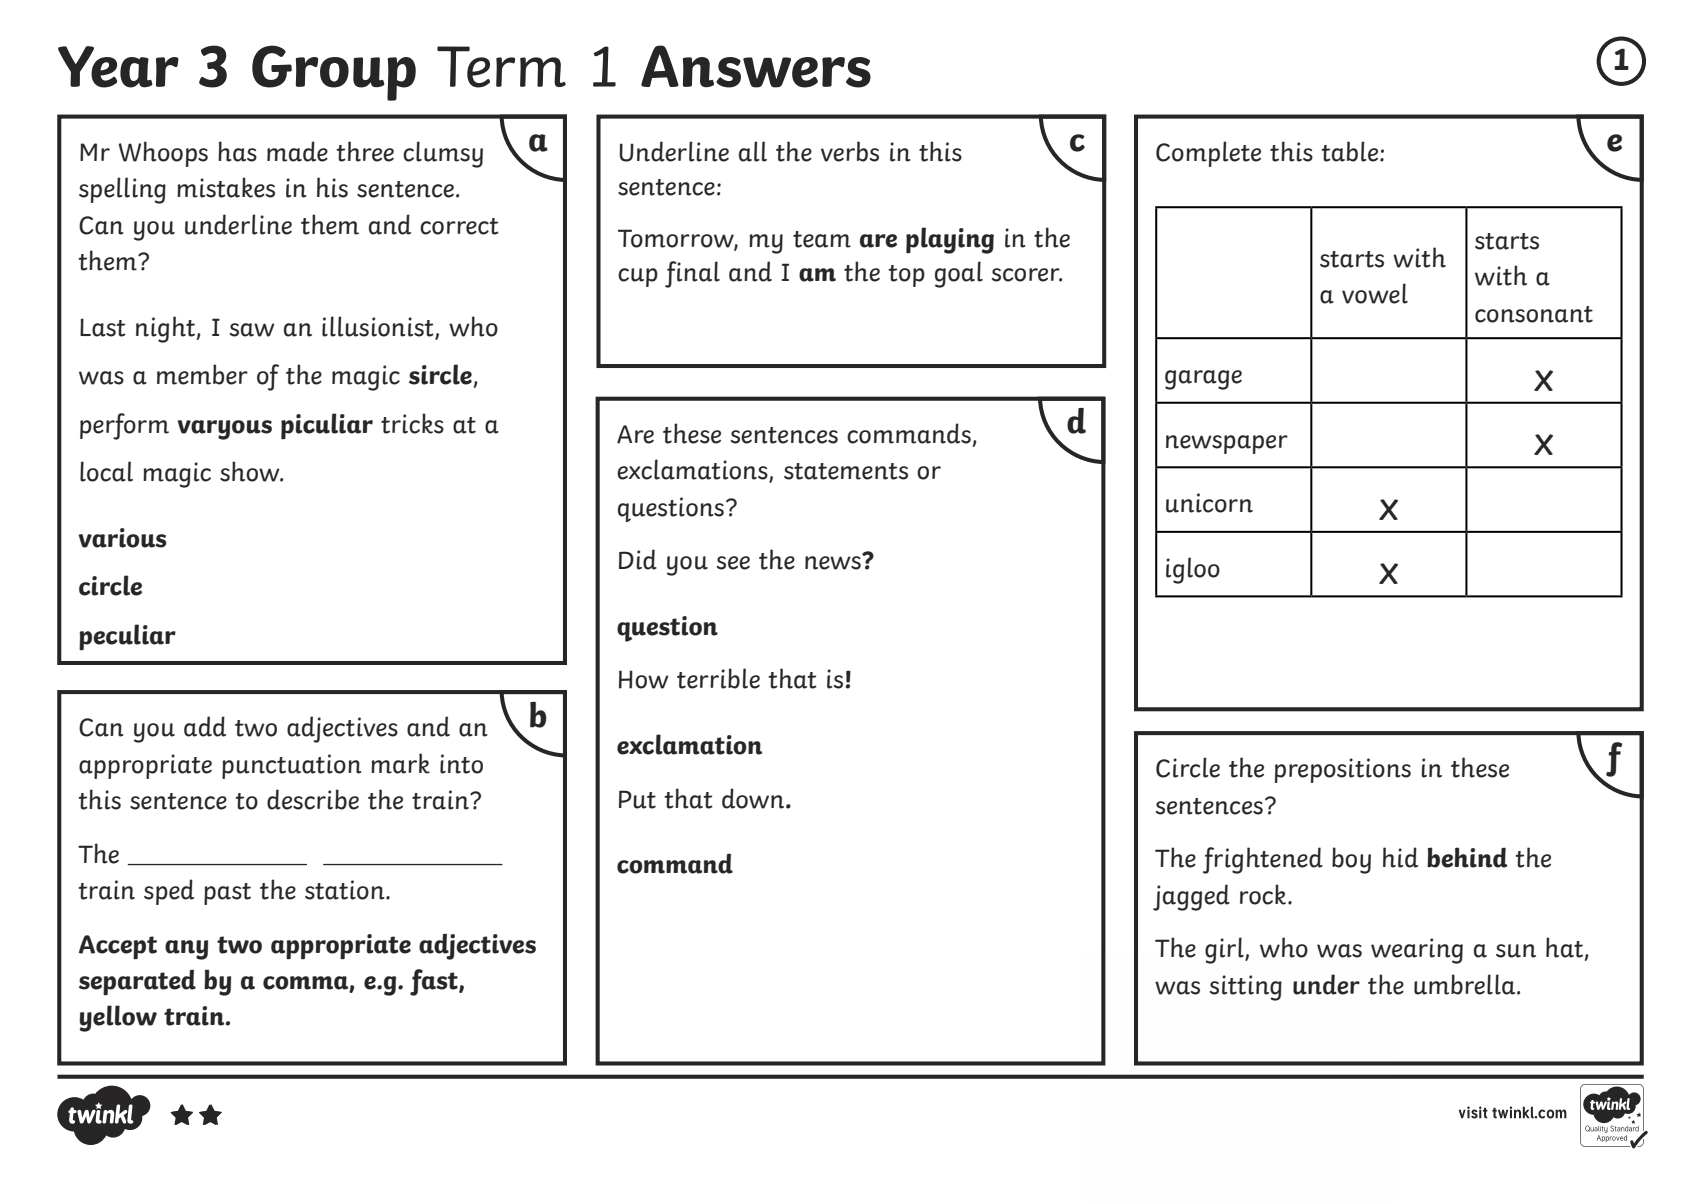 This page has height=1203, width=1701. I want to click on punctuation, so click(292, 766).
